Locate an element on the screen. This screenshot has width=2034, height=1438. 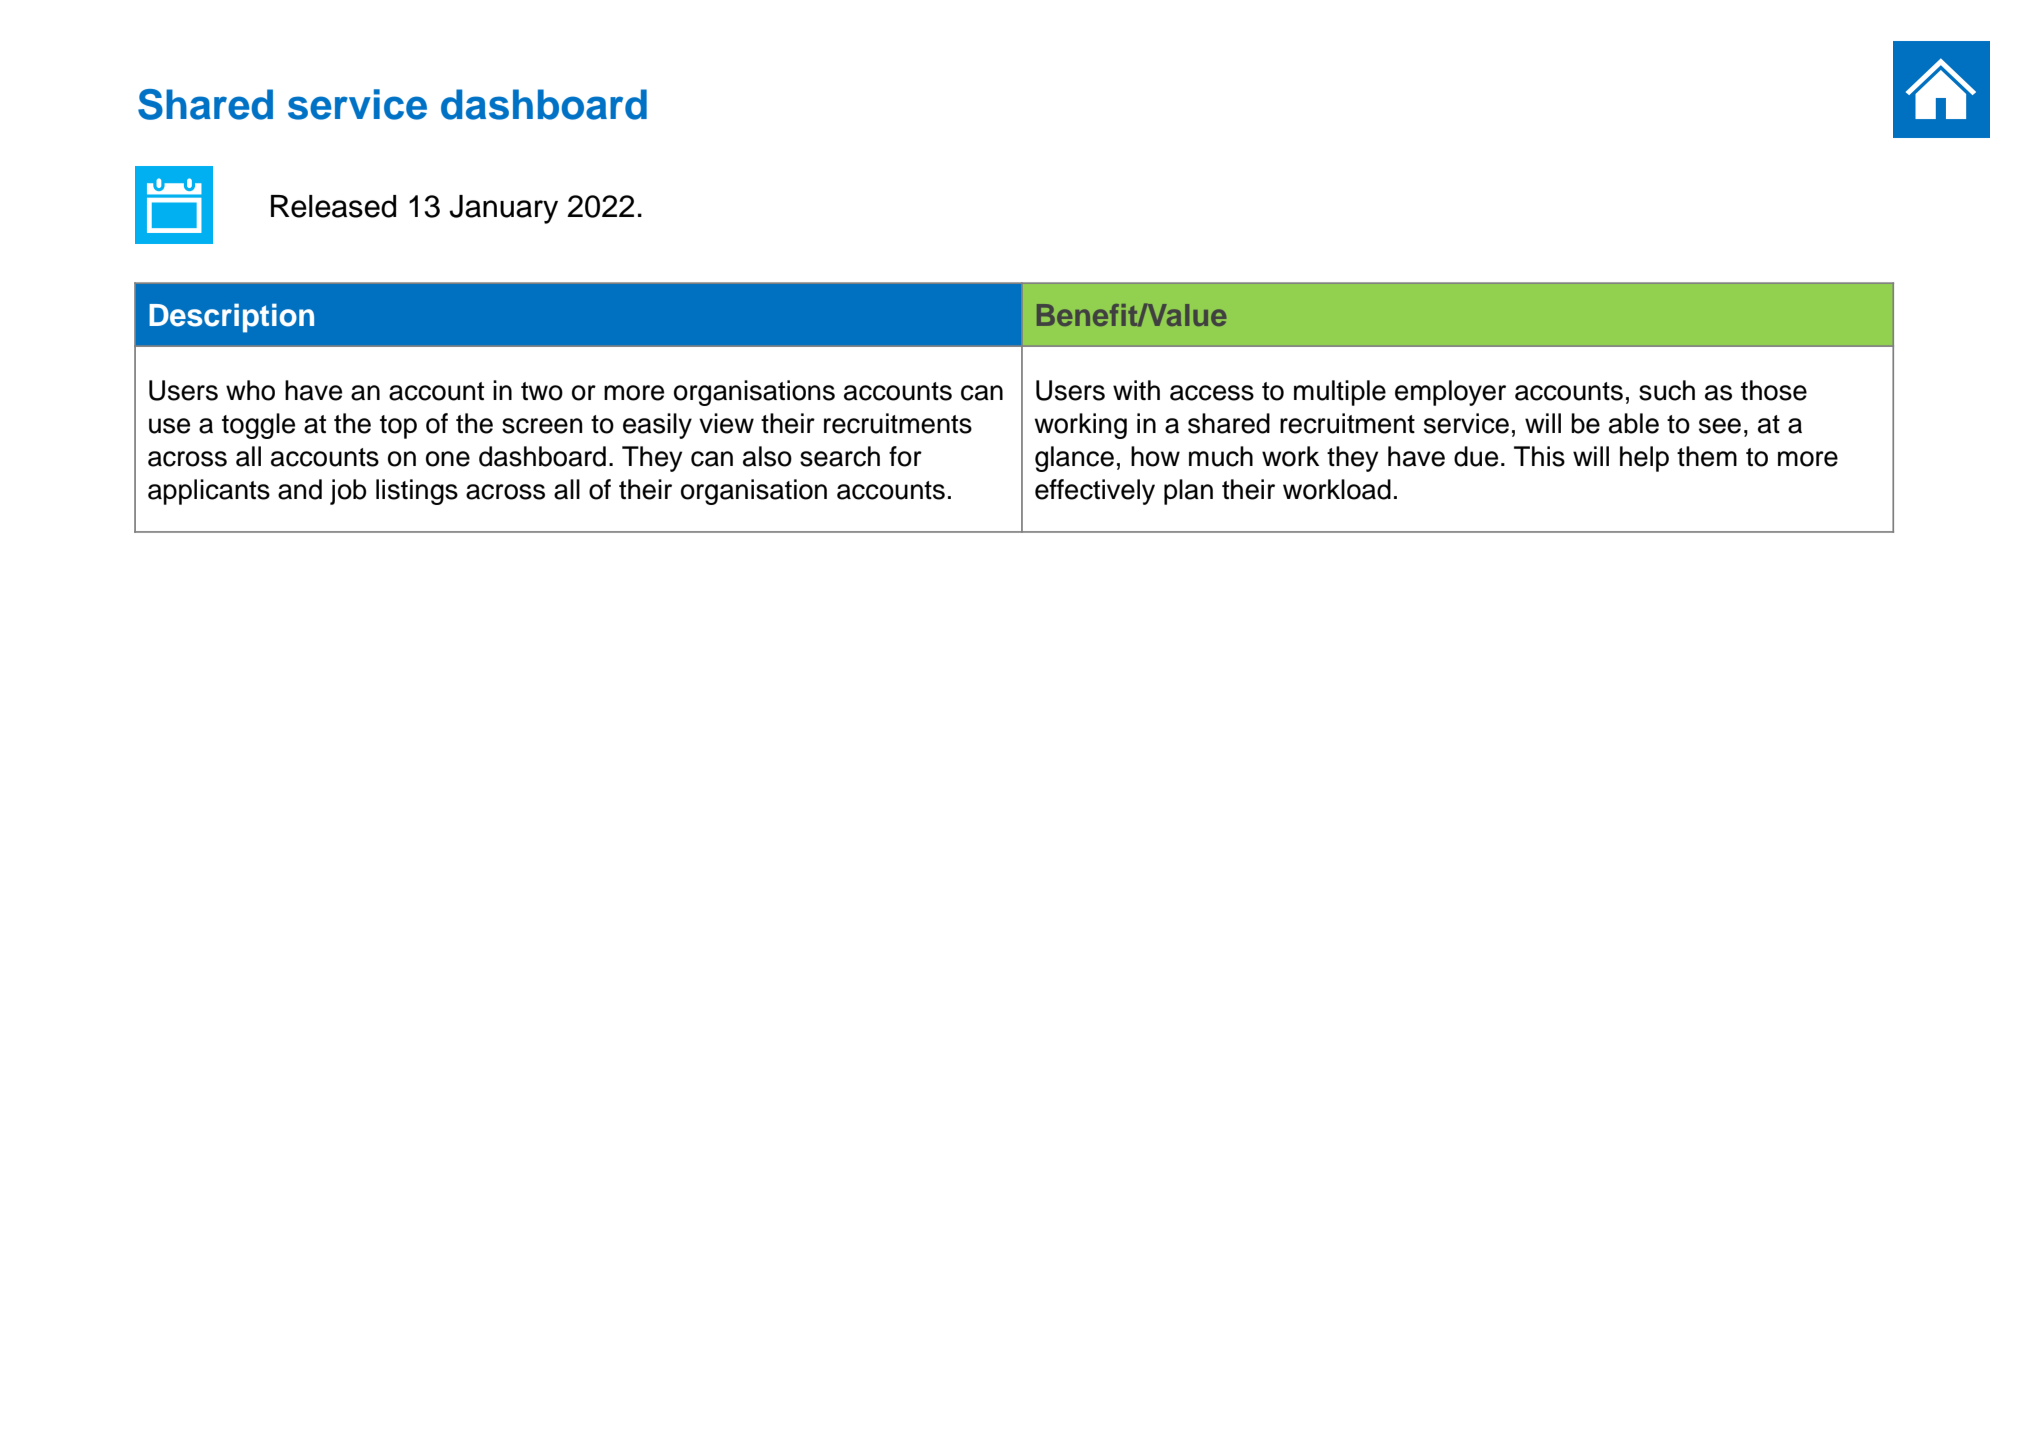
listings is located at coordinates (417, 492).
